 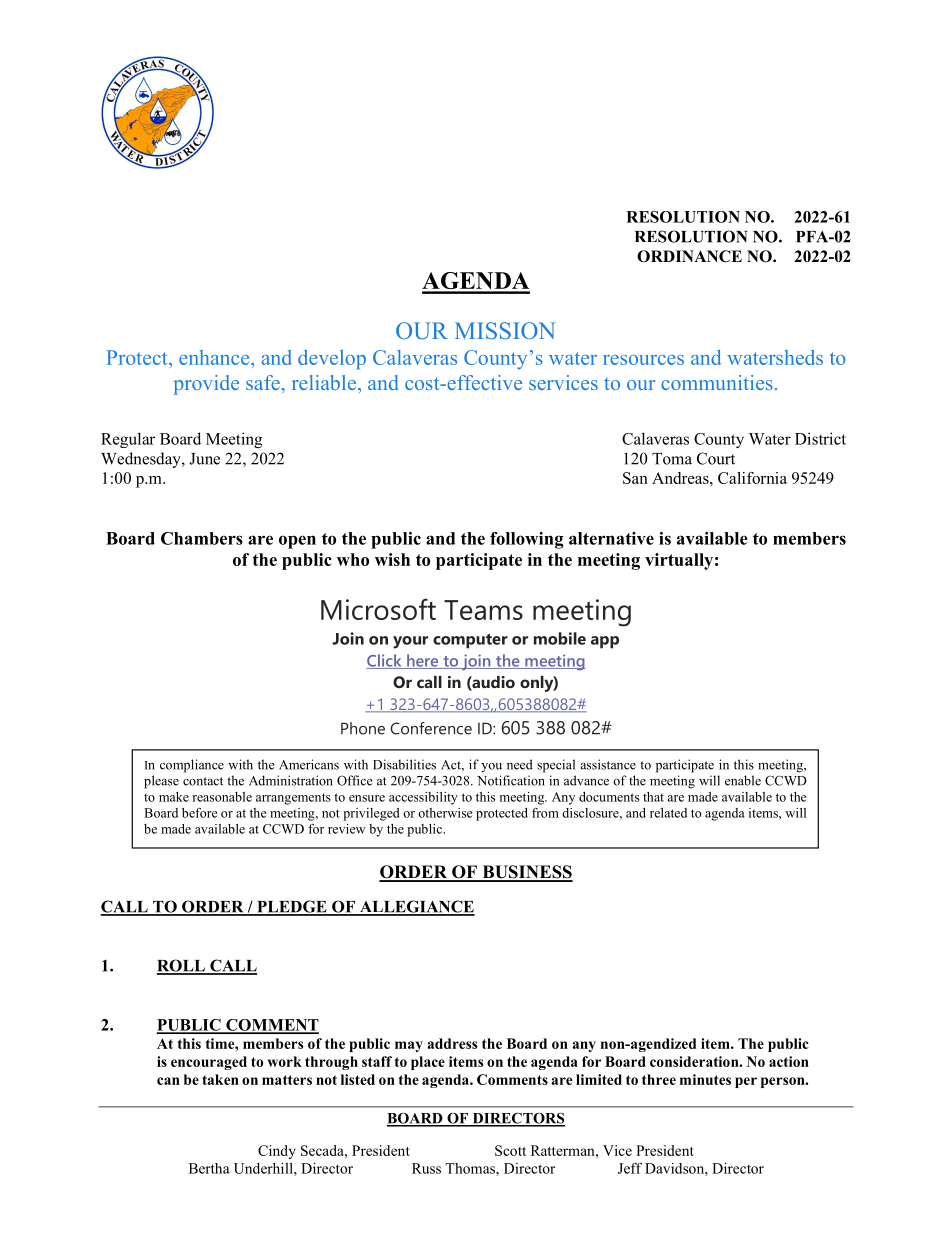 What do you see at coordinates (215, 357) in the screenshot?
I see `enhance` at bounding box center [215, 357].
